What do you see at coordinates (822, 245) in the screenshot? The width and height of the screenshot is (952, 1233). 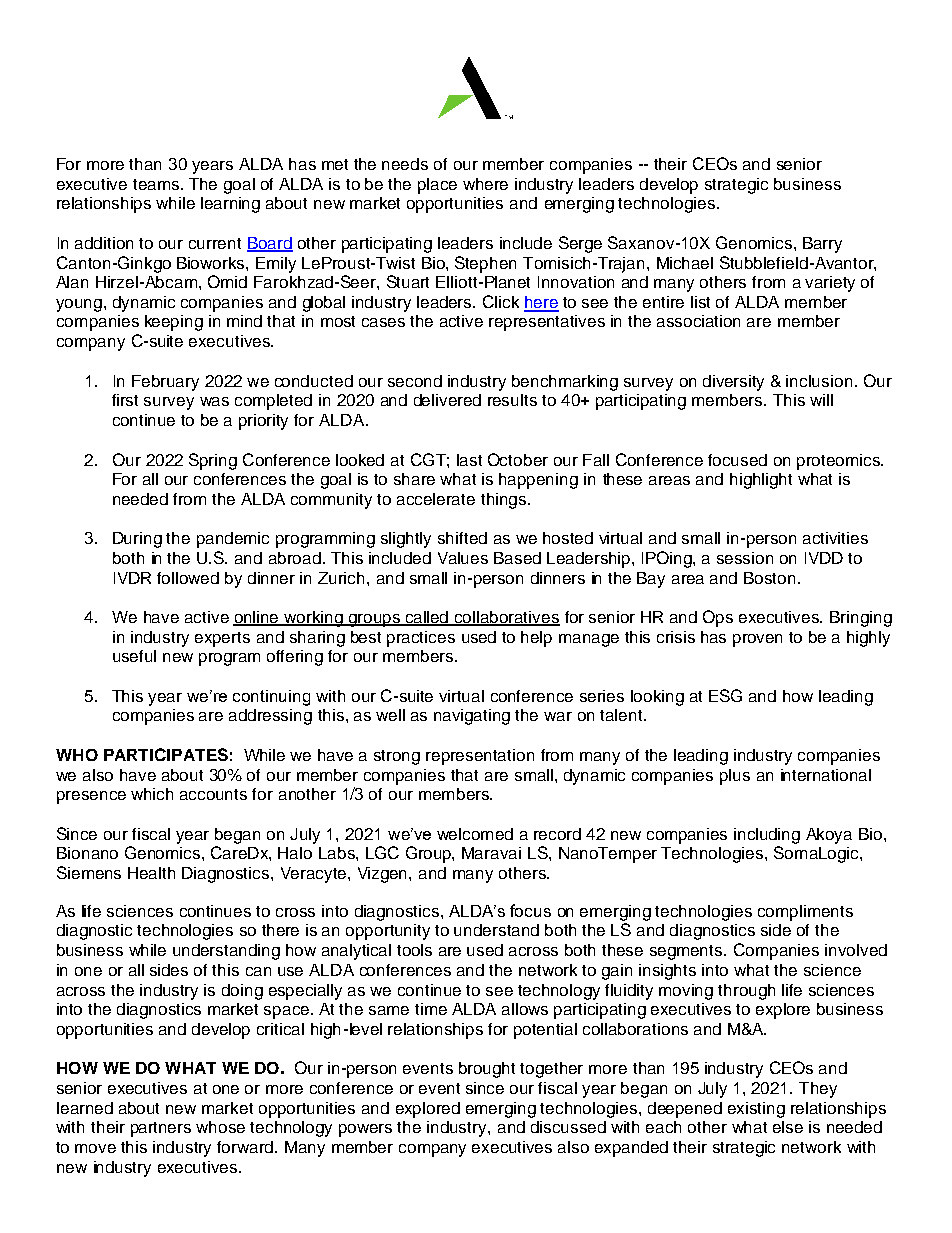 I see `Barry` at bounding box center [822, 245].
